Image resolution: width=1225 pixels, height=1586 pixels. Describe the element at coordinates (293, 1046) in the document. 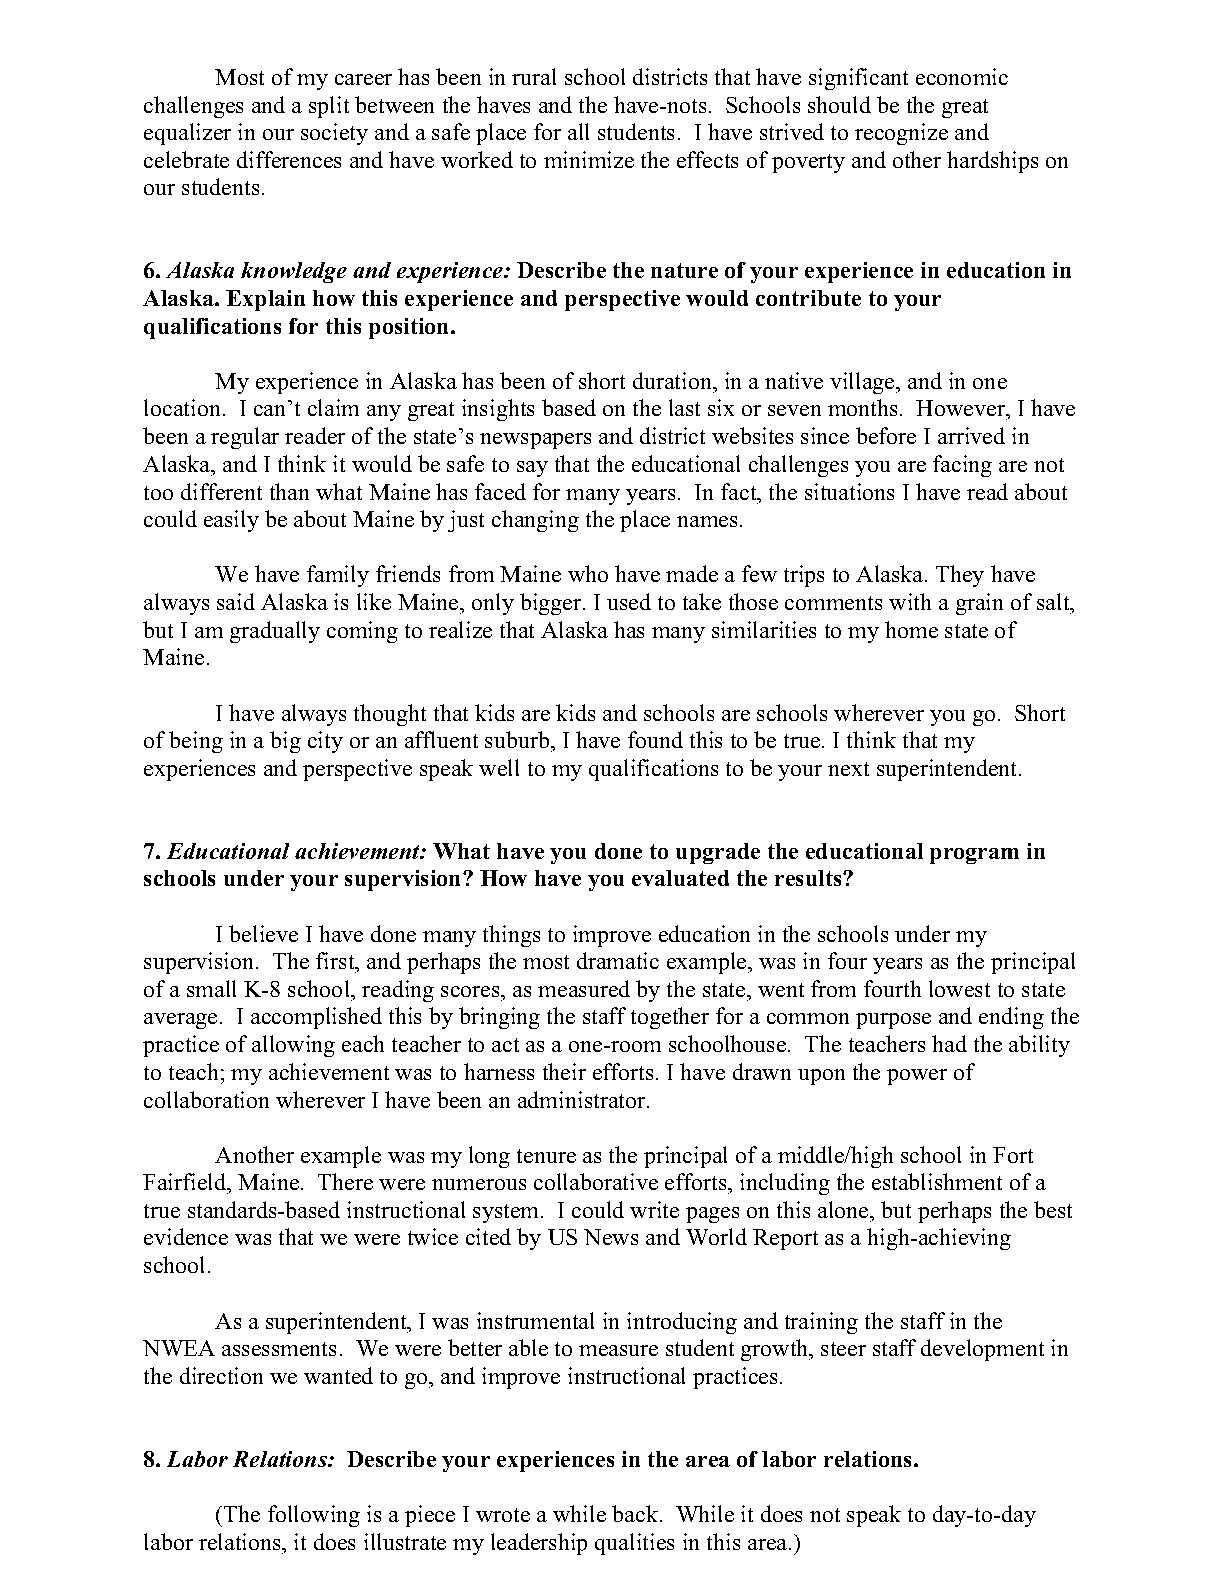

I see `allowing` at that location.
